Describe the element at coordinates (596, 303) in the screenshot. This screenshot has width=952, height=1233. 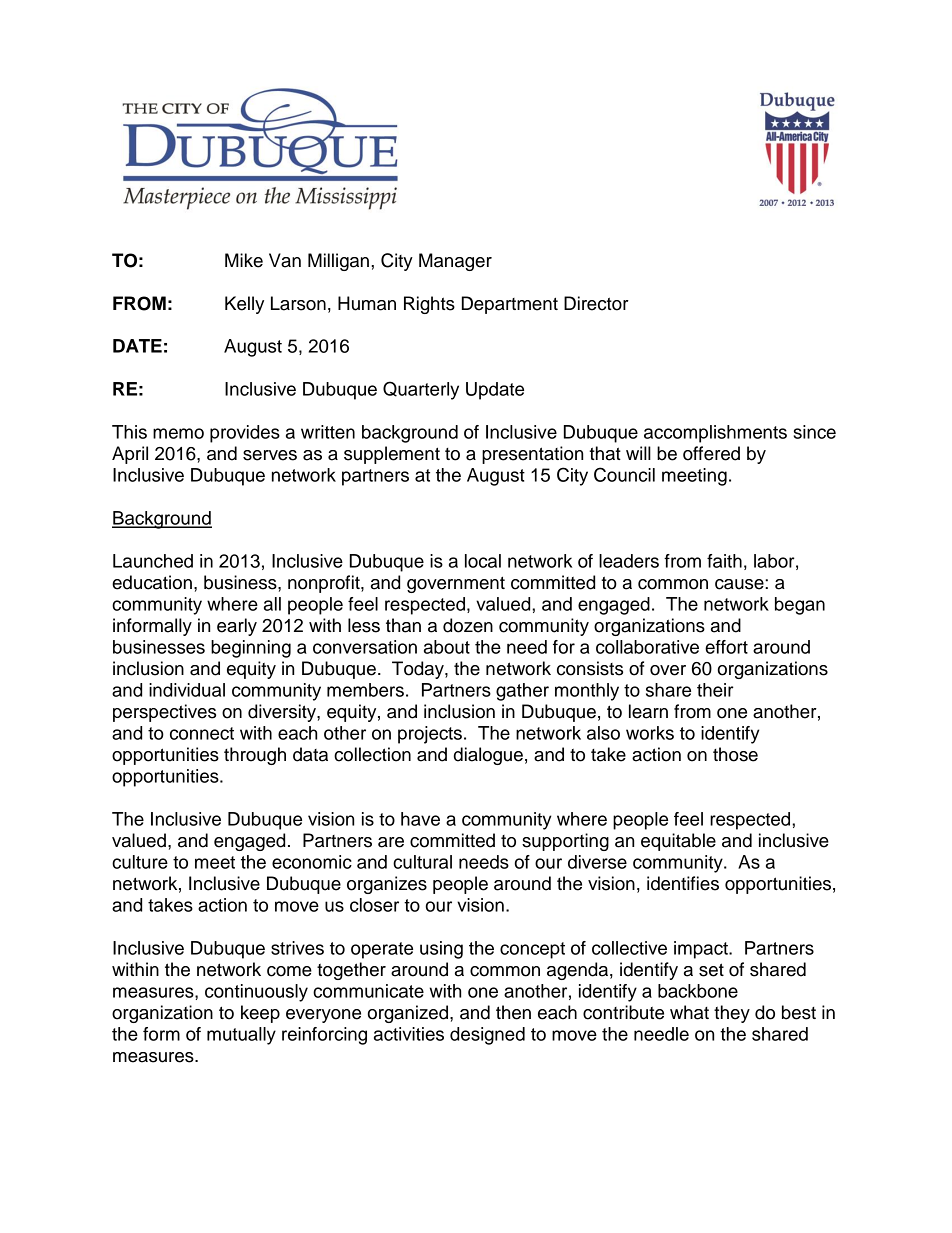
I see `Director` at that location.
